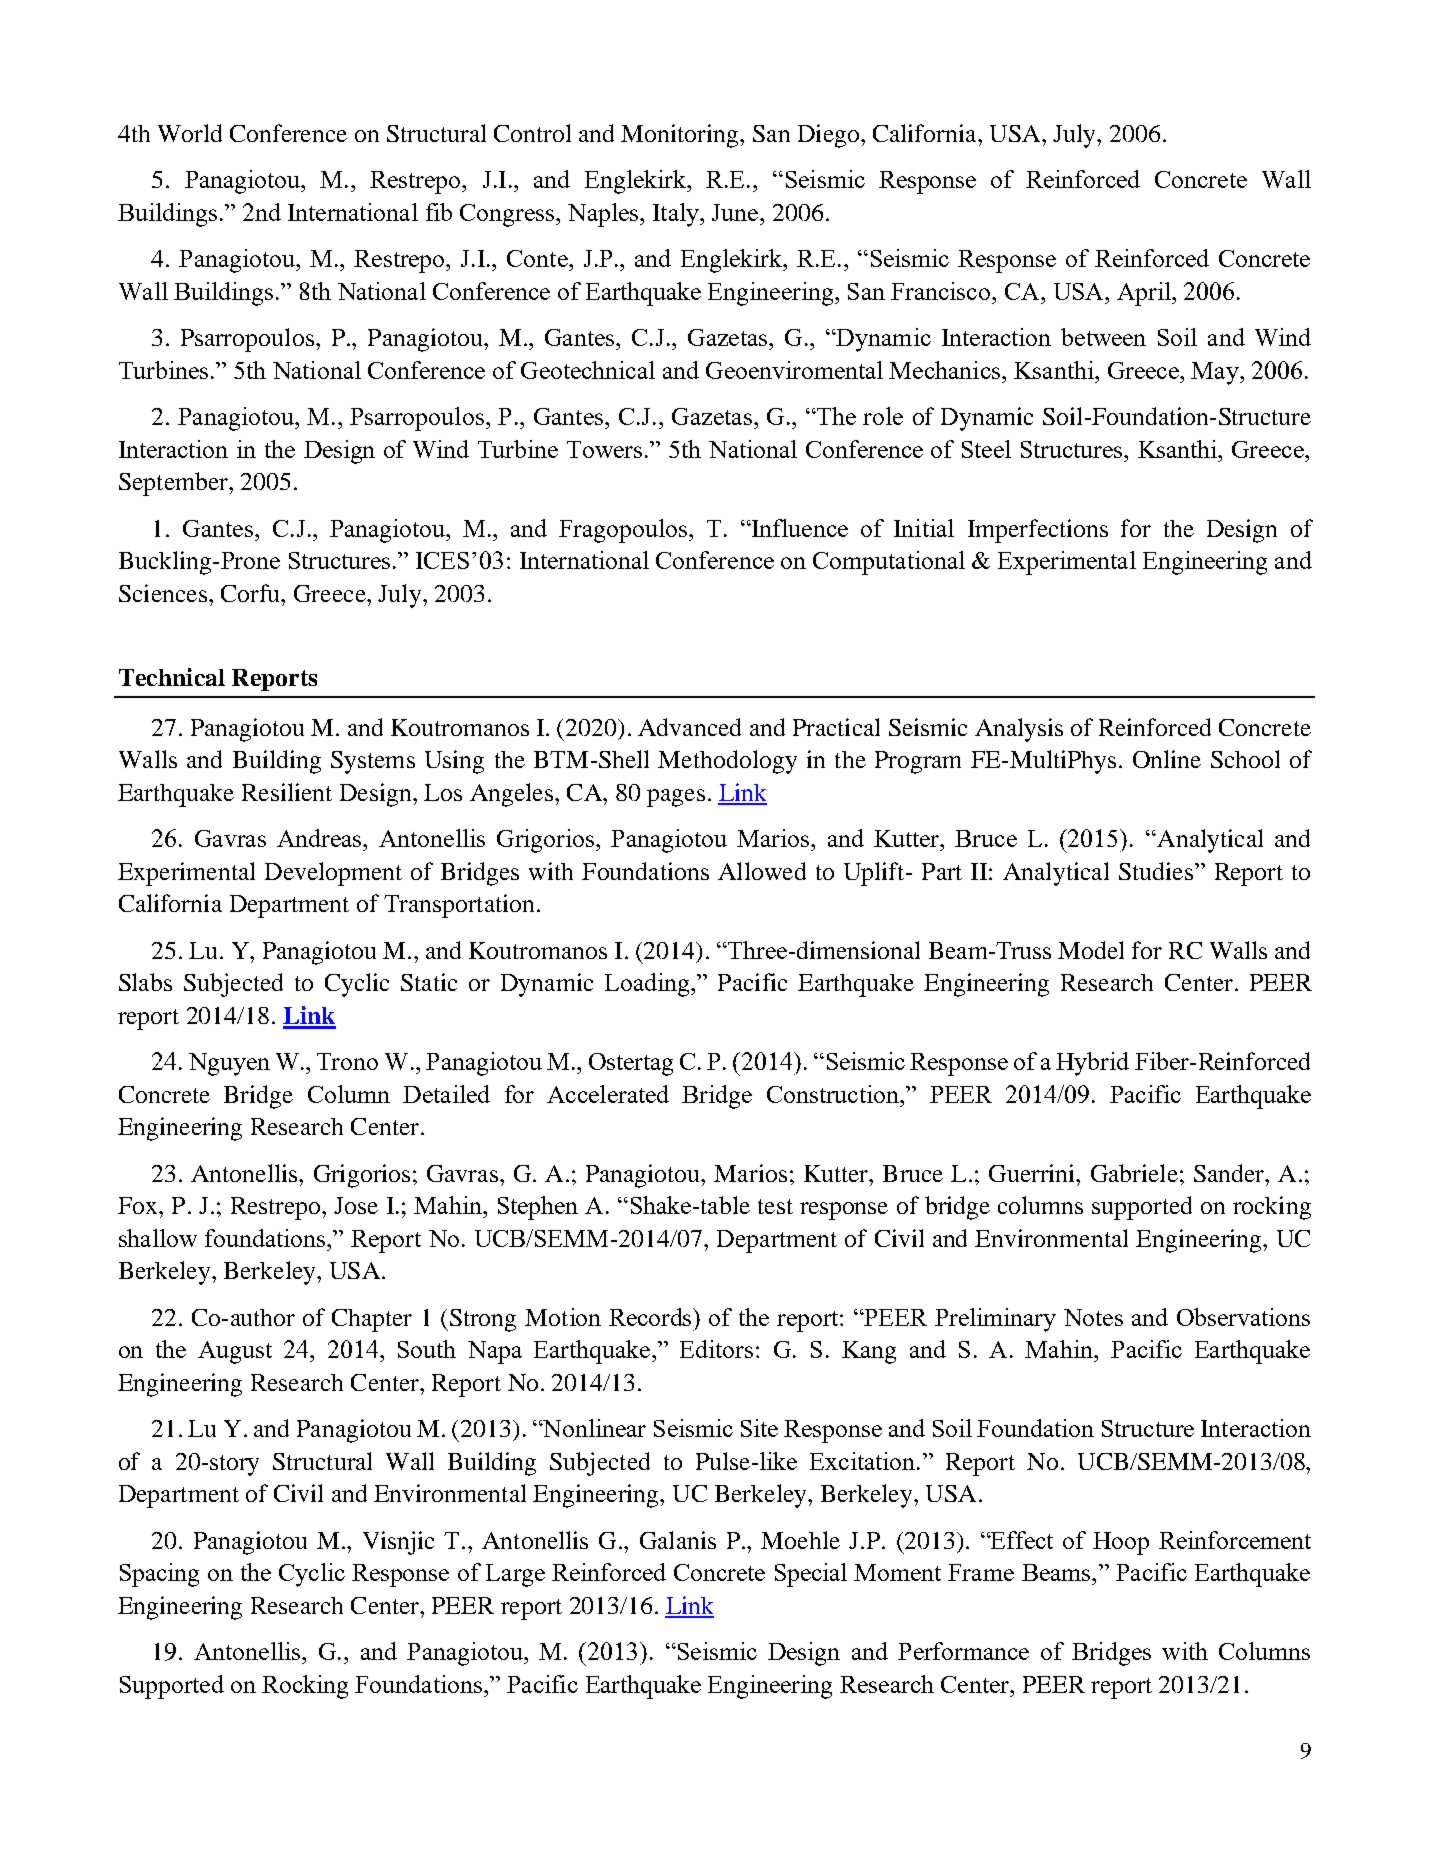 The image size is (1429, 1849). I want to click on World, so click(190, 133).
